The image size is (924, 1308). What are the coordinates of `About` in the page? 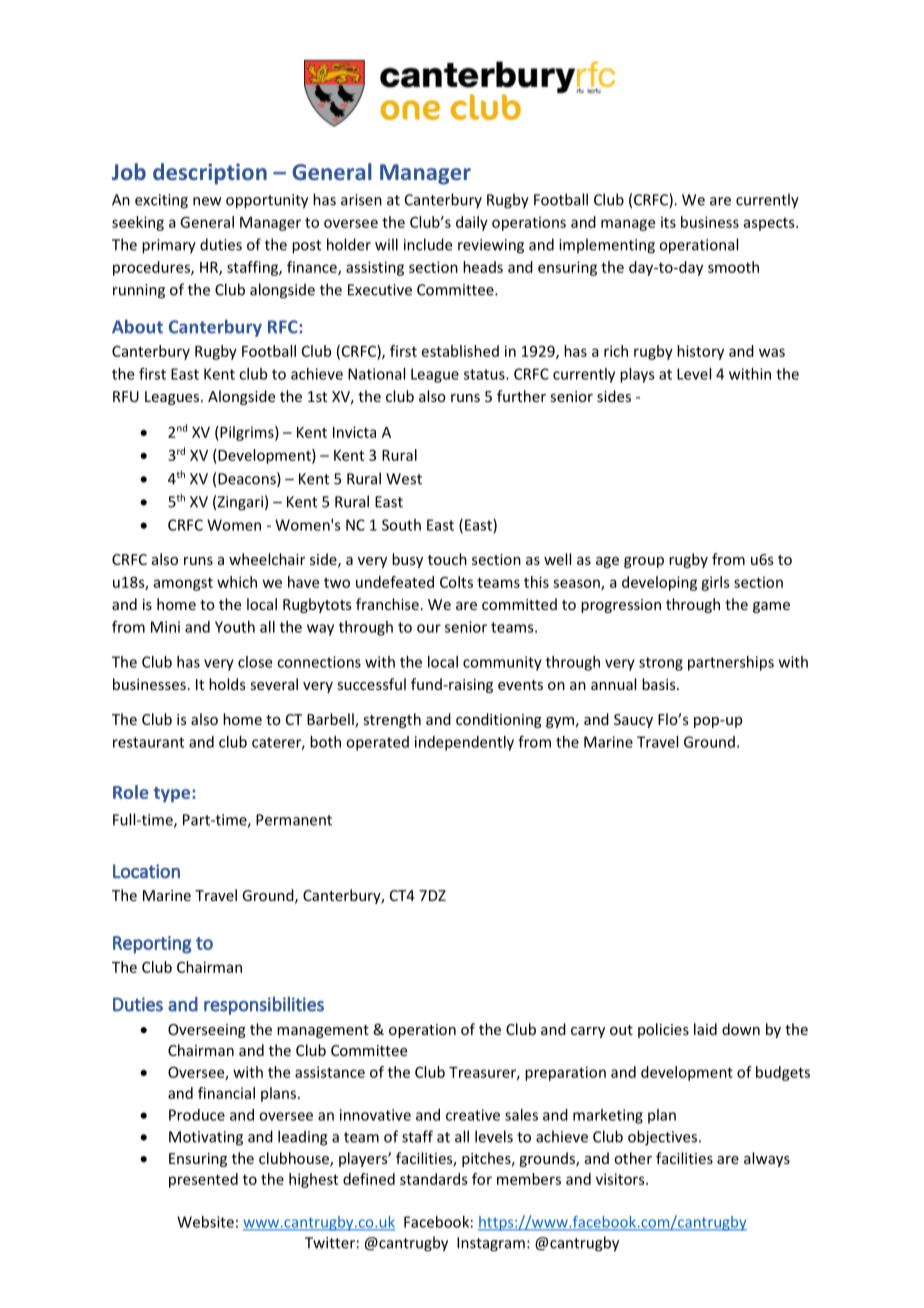 It's located at (137, 326).
